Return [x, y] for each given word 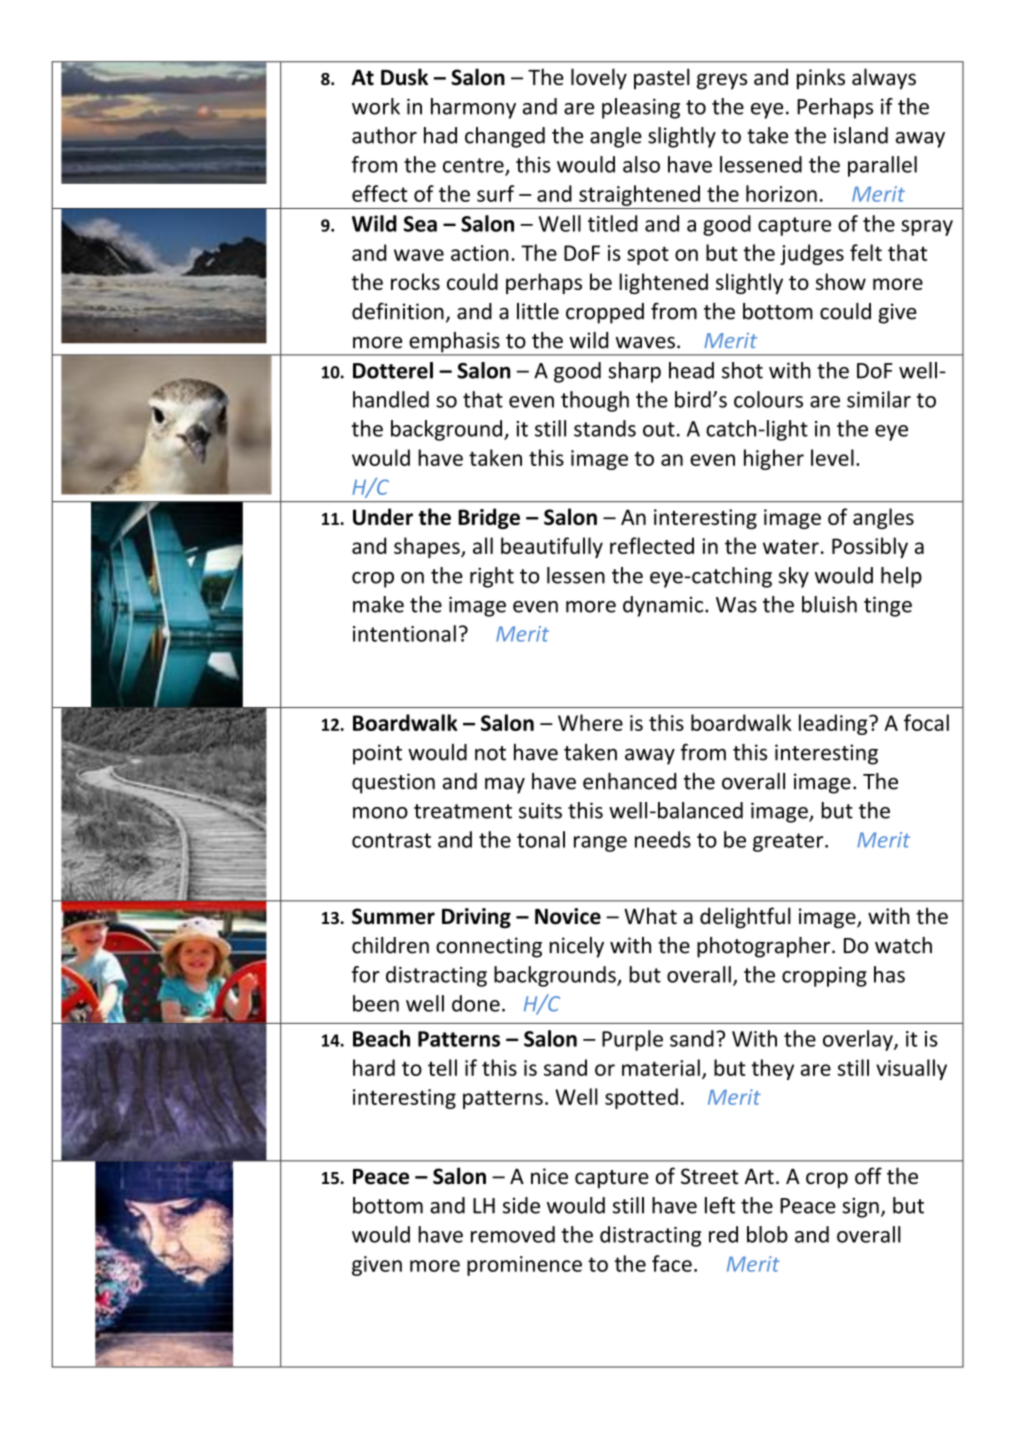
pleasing [641, 108]
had [440, 135]
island [861, 135]
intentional [404, 633]
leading [834, 724]
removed [513, 1234]
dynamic [664, 606]
